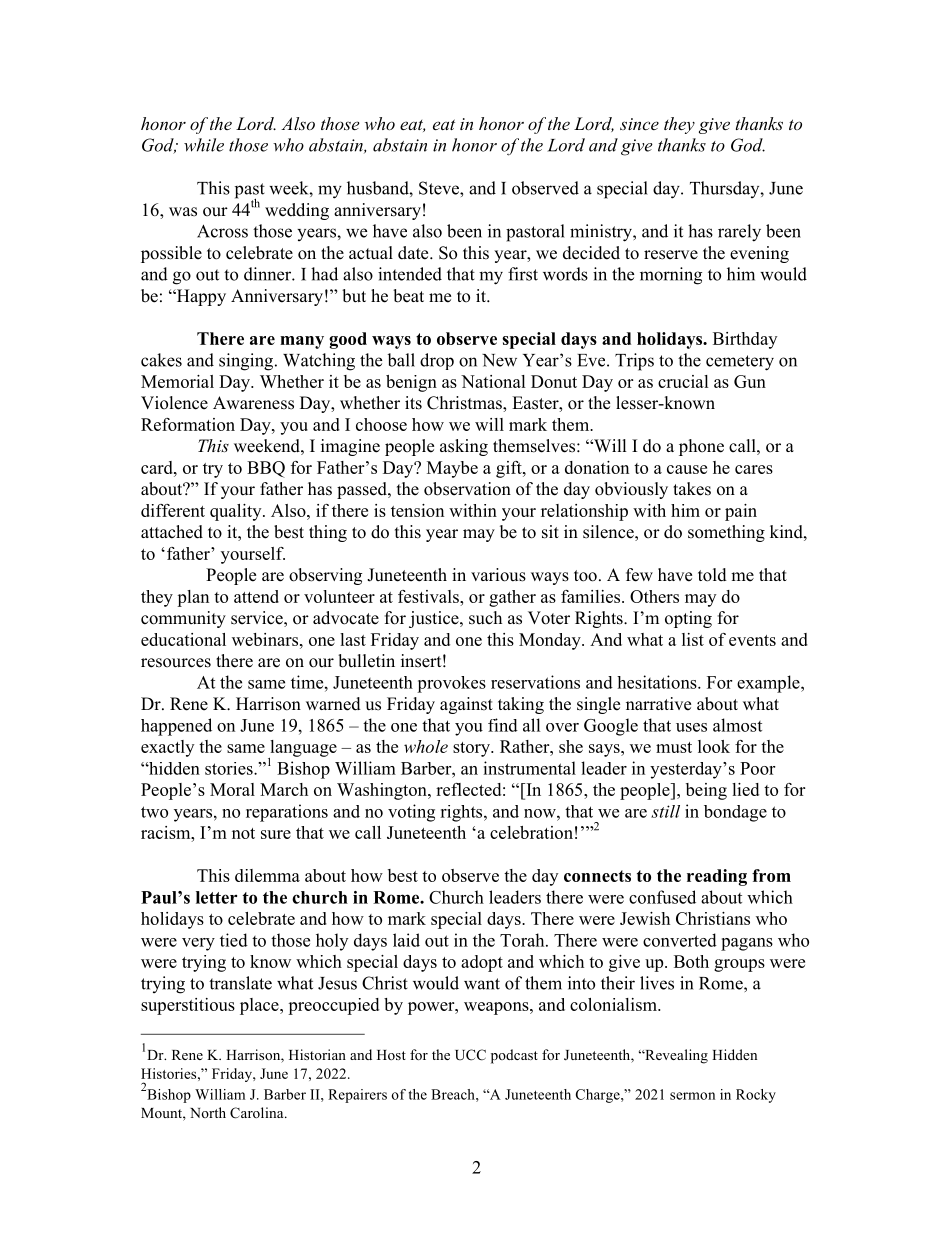 This page has width=952, height=1233. I want to click on date, so click(414, 253).
